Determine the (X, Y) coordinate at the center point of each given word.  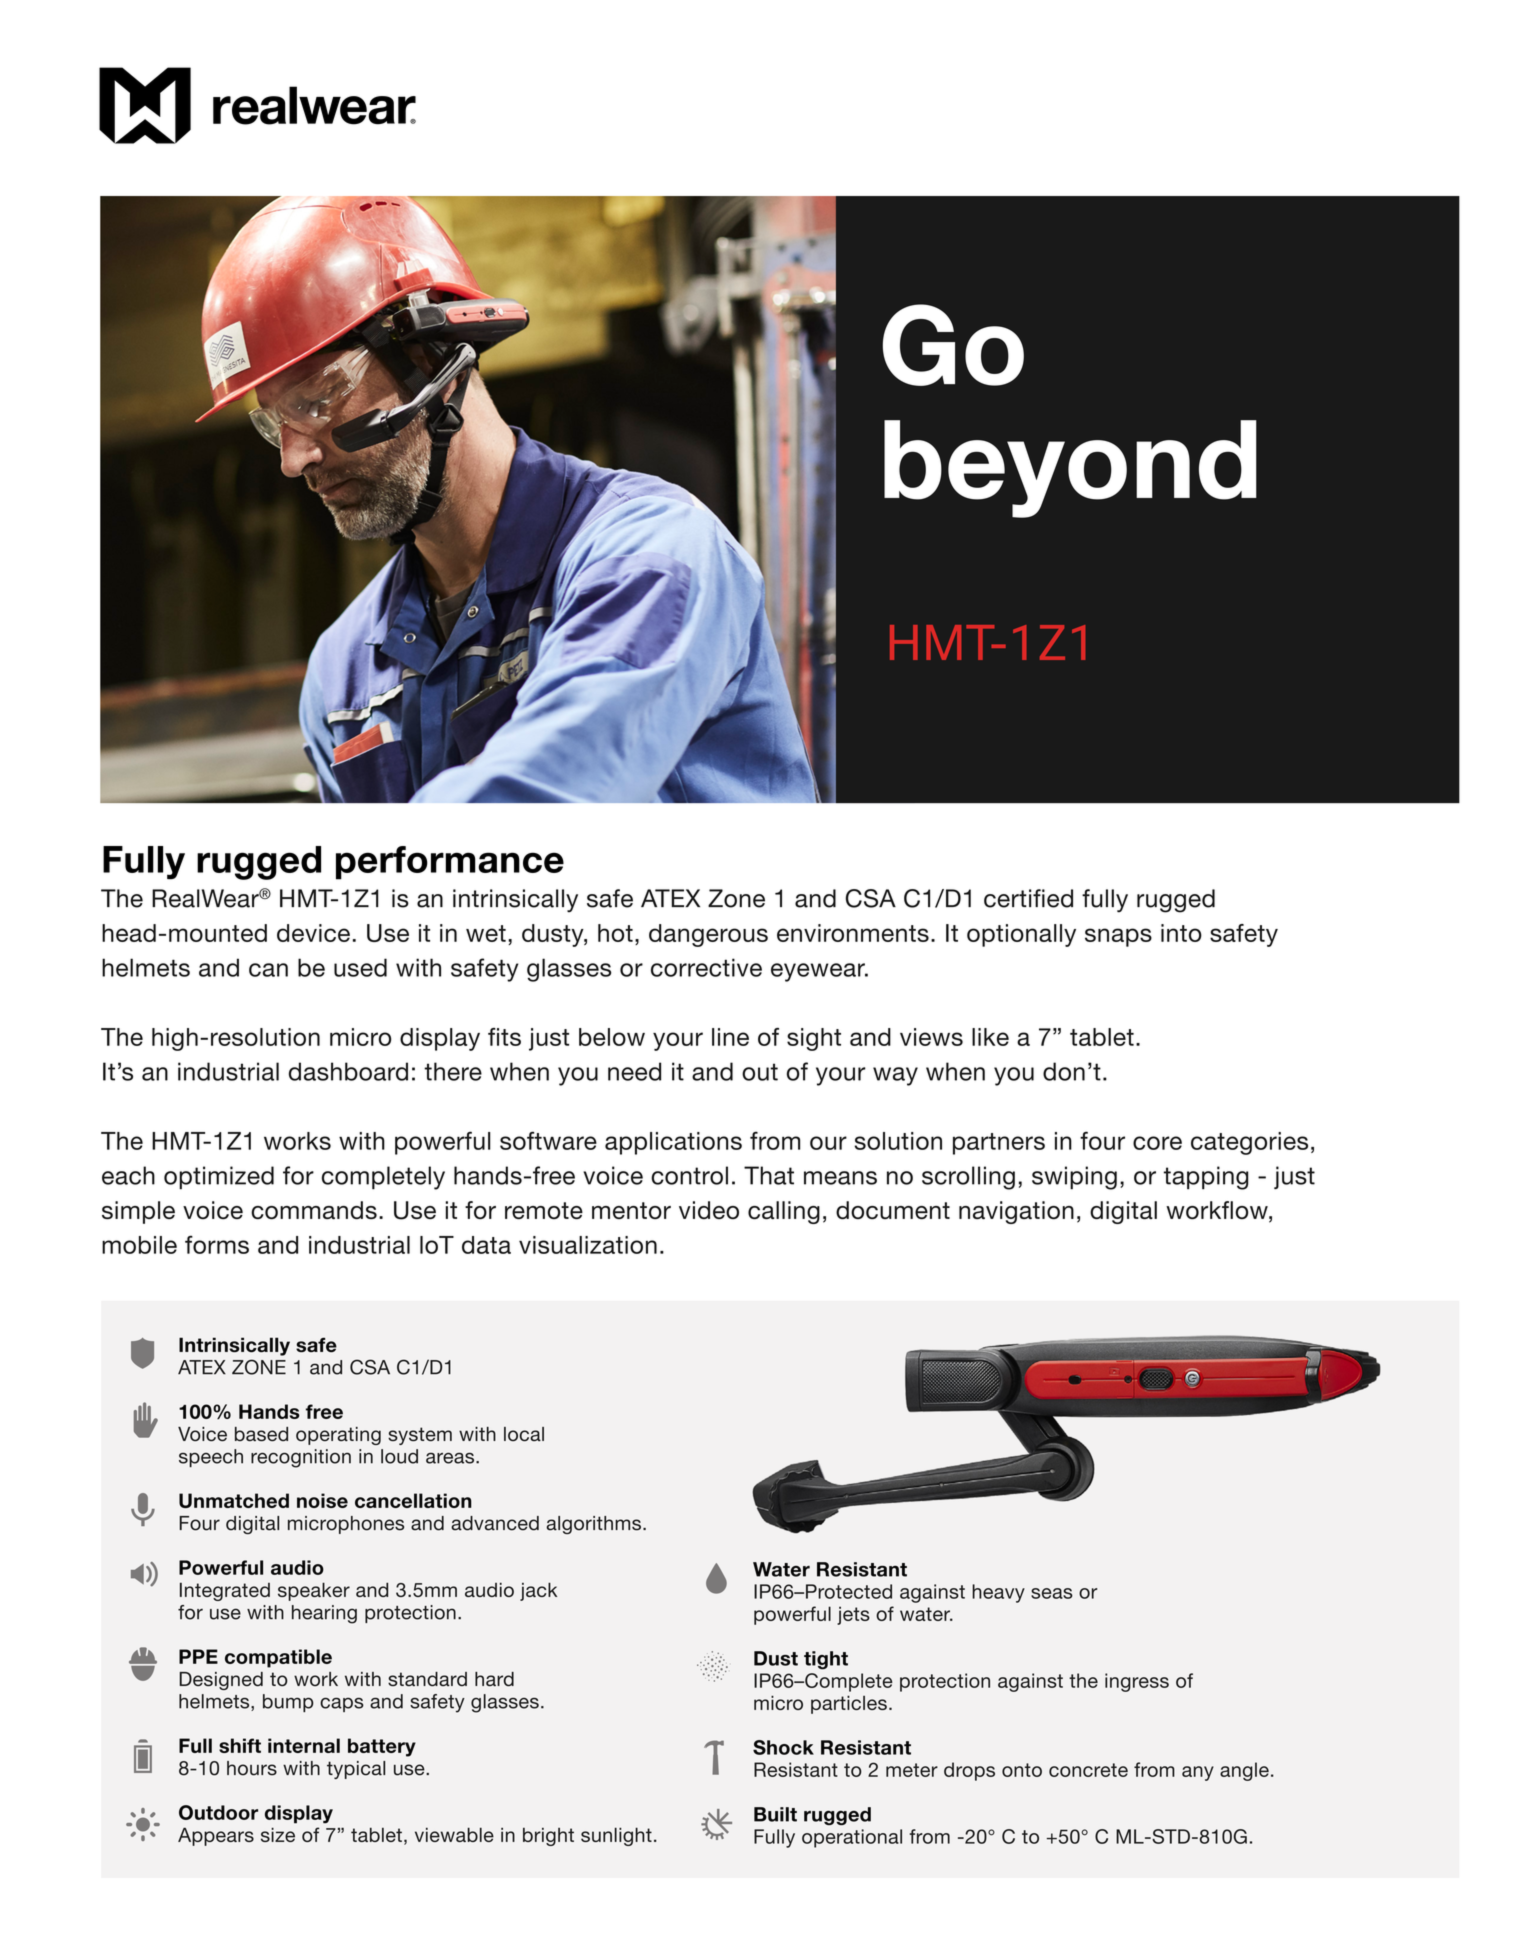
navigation (1016, 1212)
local (524, 1434)
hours (252, 1768)
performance (450, 863)
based (261, 1434)
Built (775, 1814)
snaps (1118, 937)
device (313, 933)
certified (1028, 898)
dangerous (708, 935)
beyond (1070, 469)
